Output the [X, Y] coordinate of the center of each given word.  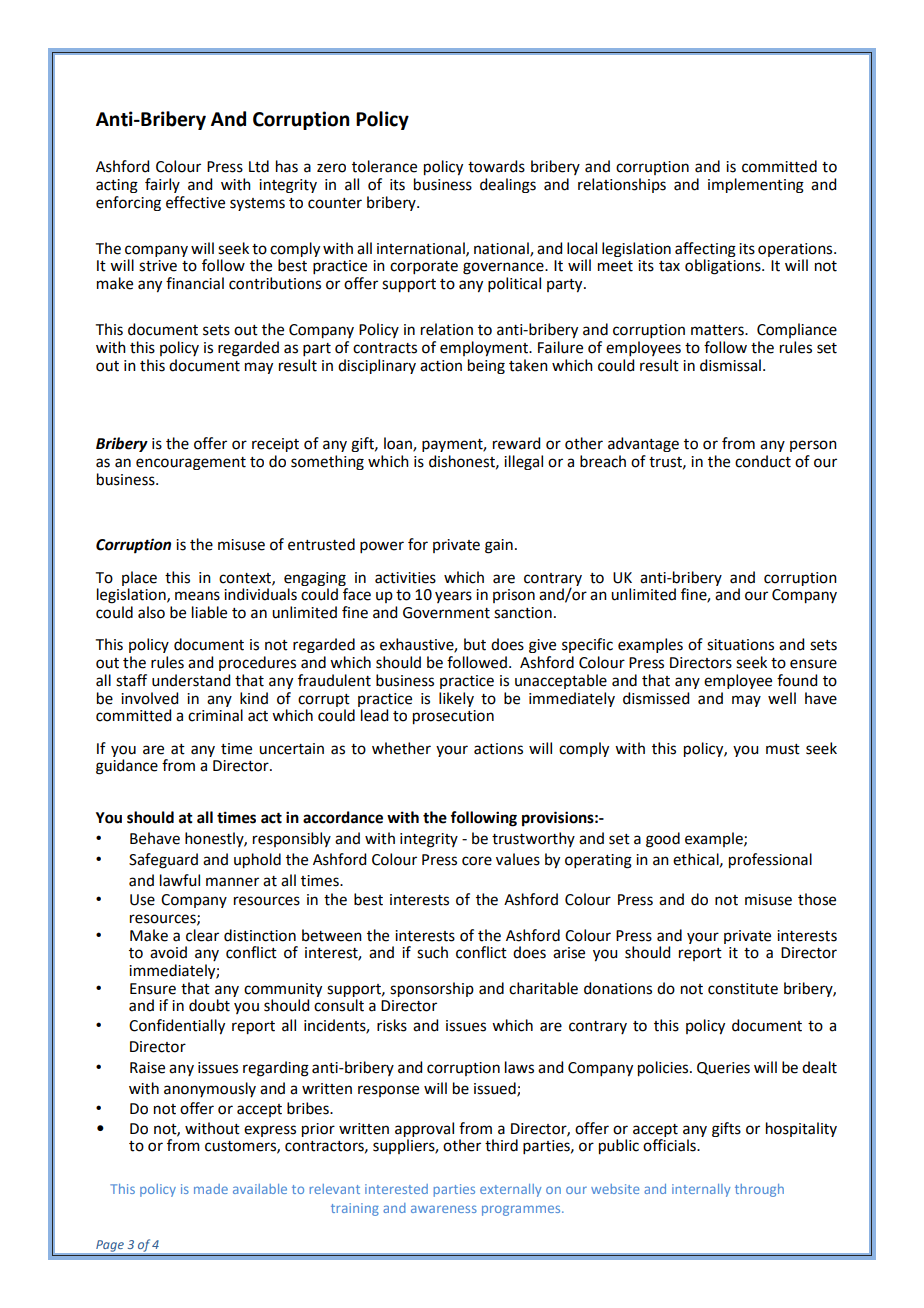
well [782, 698]
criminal [215, 715]
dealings [508, 185]
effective [195, 202]
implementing [756, 185]
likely [456, 699]
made [211, 1189]
